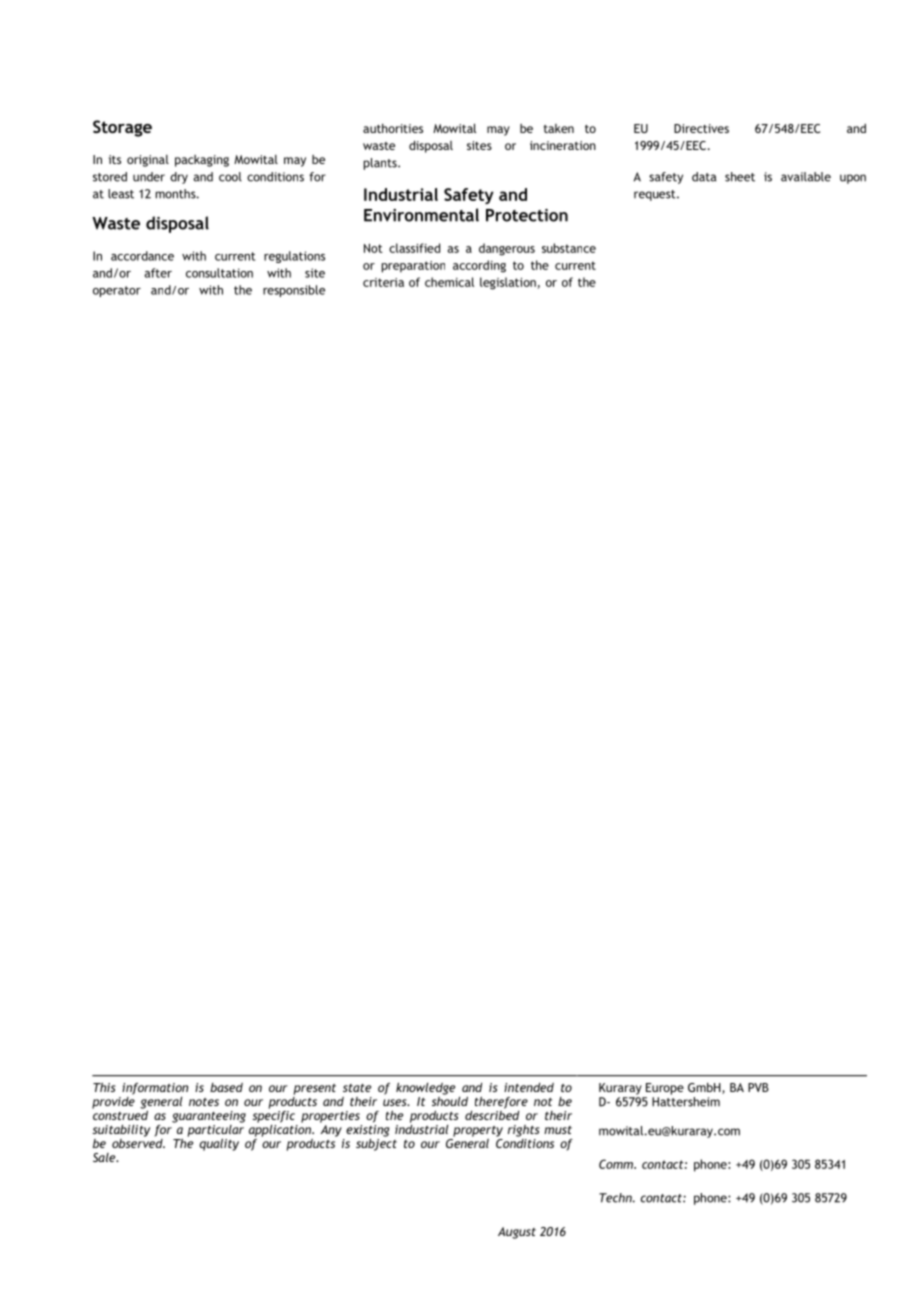  Describe the element at coordinates (509, 283) in the image. I see `legislation` at that location.
